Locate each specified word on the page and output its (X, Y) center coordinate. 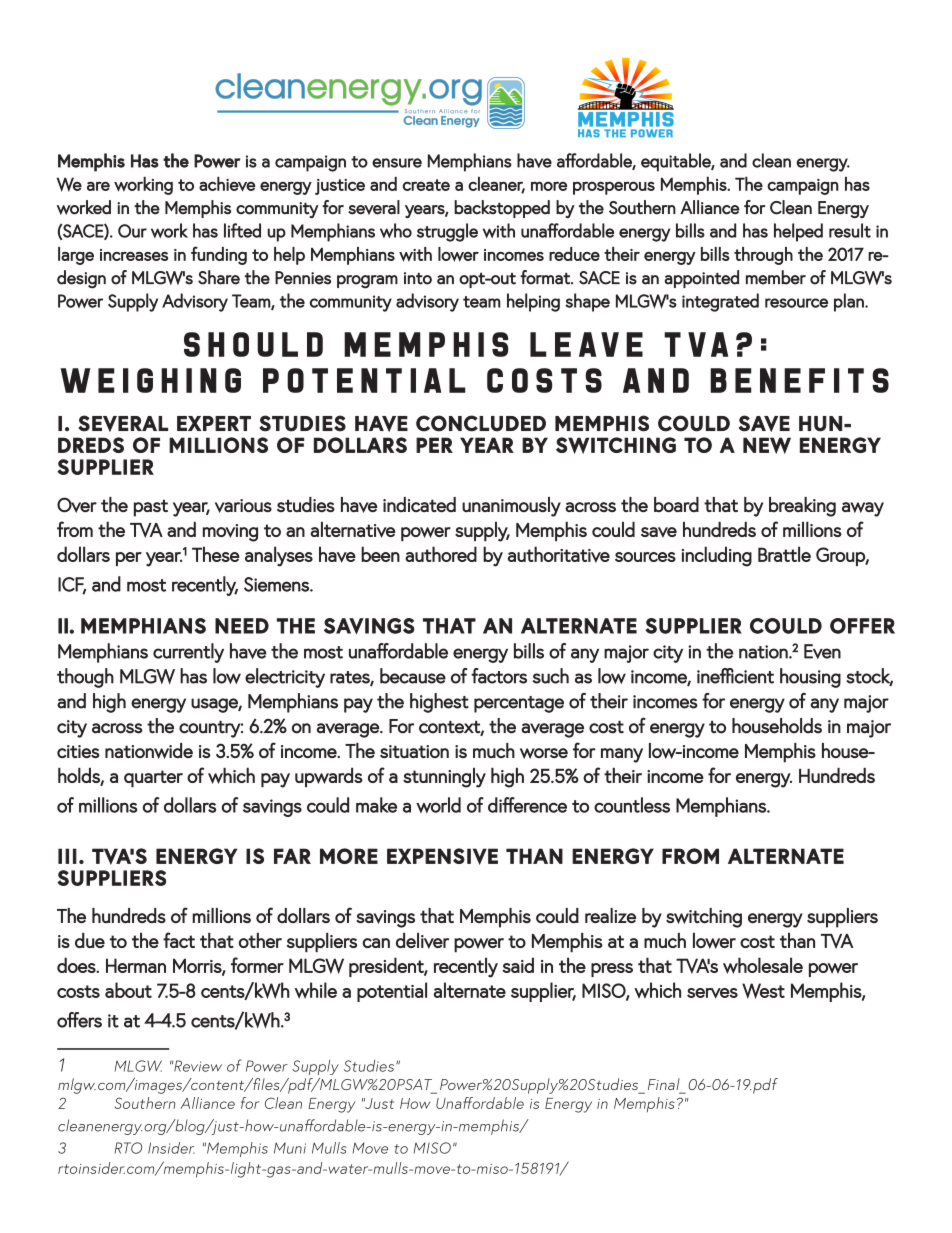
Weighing (151, 380)
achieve (227, 184)
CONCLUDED (481, 423)
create (426, 185)
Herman (136, 965)
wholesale (763, 965)
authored (441, 554)
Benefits (799, 380)
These (216, 554)
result (850, 230)
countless (632, 805)
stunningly (444, 778)
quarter (153, 778)
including (717, 556)
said (518, 965)
